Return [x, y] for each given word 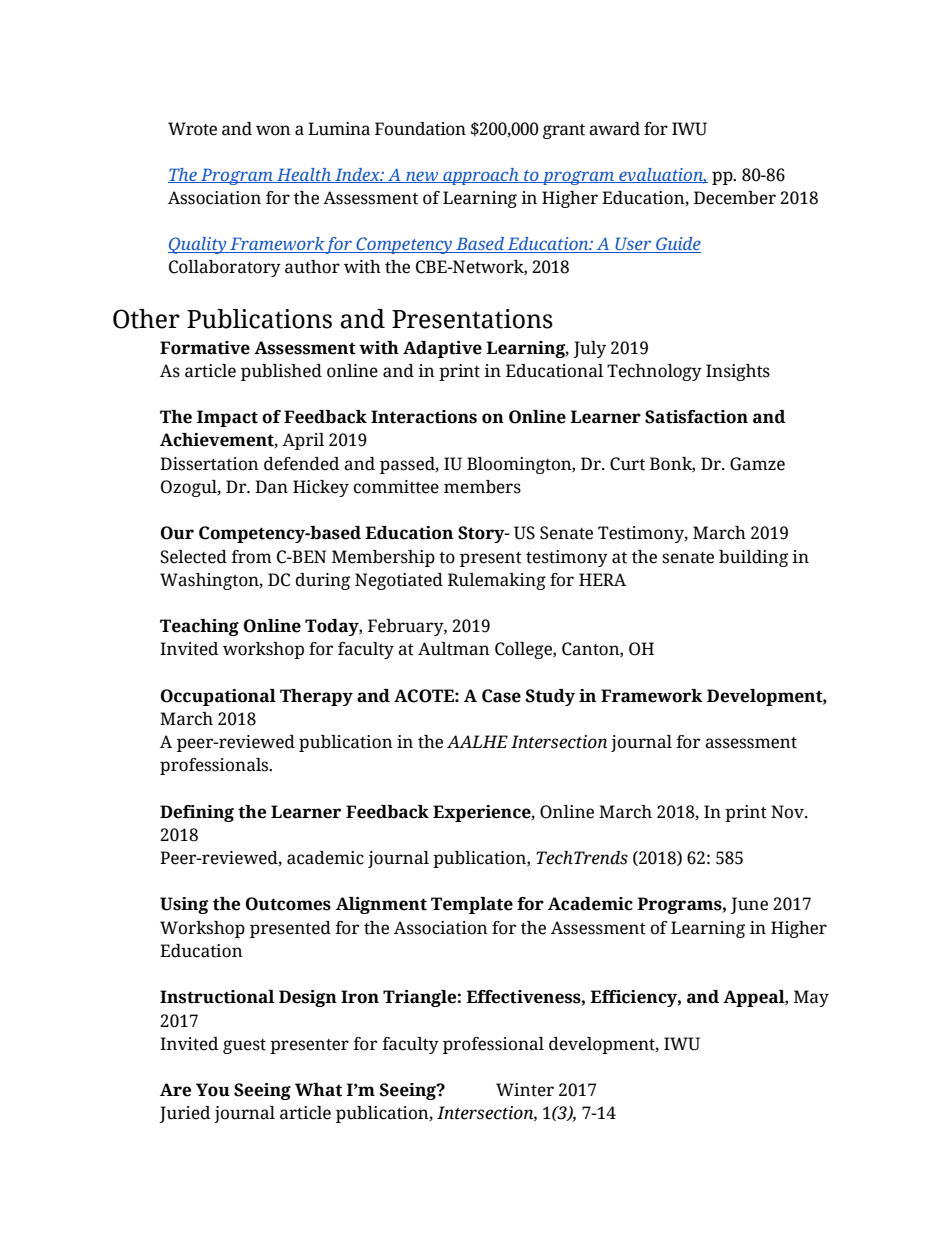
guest [244, 1046]
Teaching [199, 627]
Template [472, 905]
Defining [197, 813]
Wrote [192, 129]
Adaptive [442, 349]
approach [481, 176]
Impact [227, 418]
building [753, 558]
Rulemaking [497, 581]
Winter [525, 1090]
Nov [788, 812]
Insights [738, 372]
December [735, 198]
